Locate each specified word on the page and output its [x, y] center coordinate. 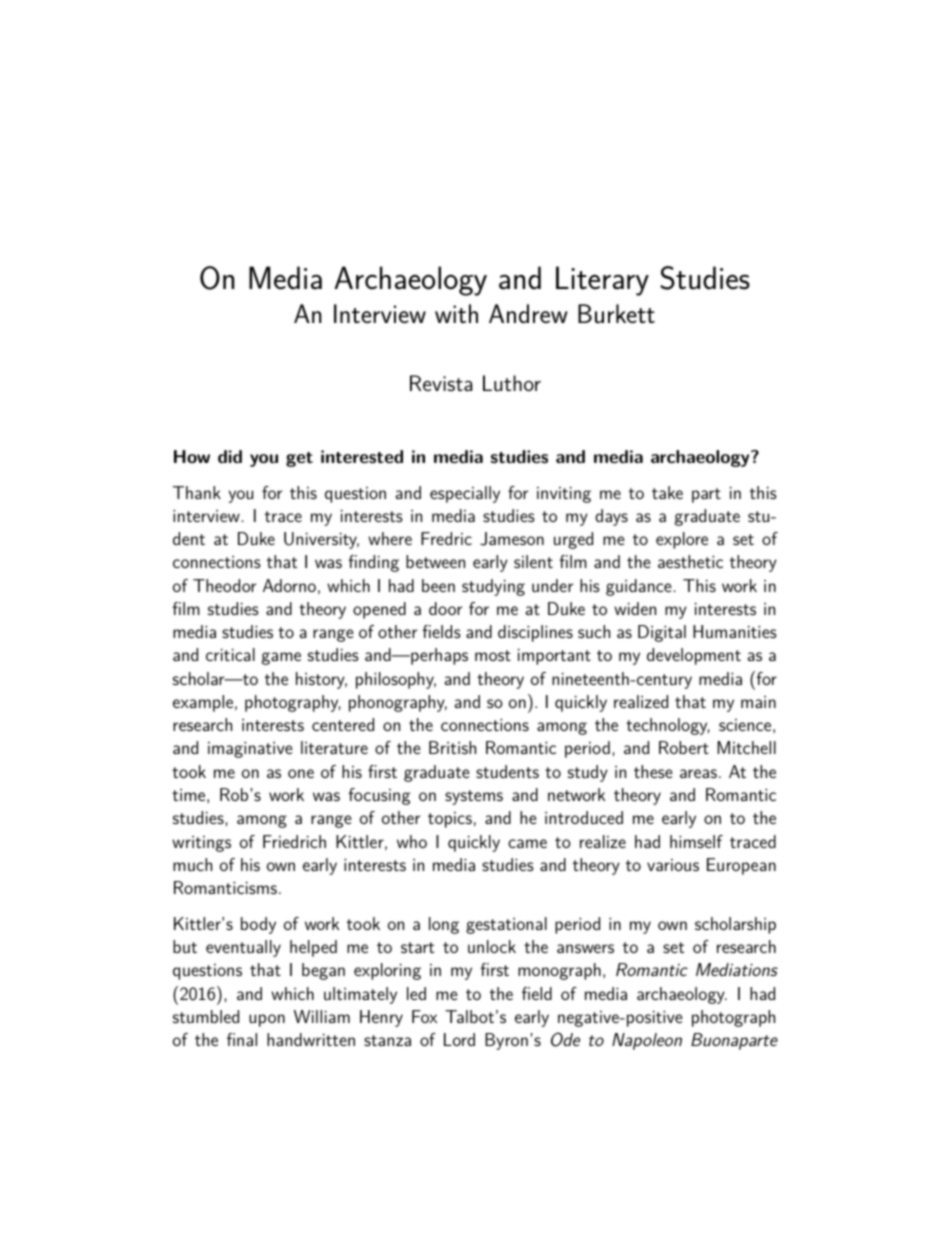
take [667, 492]
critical [230, 654]
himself [696, 841]
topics [450, 820]
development [694, 656]
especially [465, 494]
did [230, 456]
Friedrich [294, 841]
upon [267, 1020]
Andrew [528, 313]
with [456, 313]
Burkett [616, 313]
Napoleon [647, 1041]
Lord [459, 1039]
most [493, 655]
